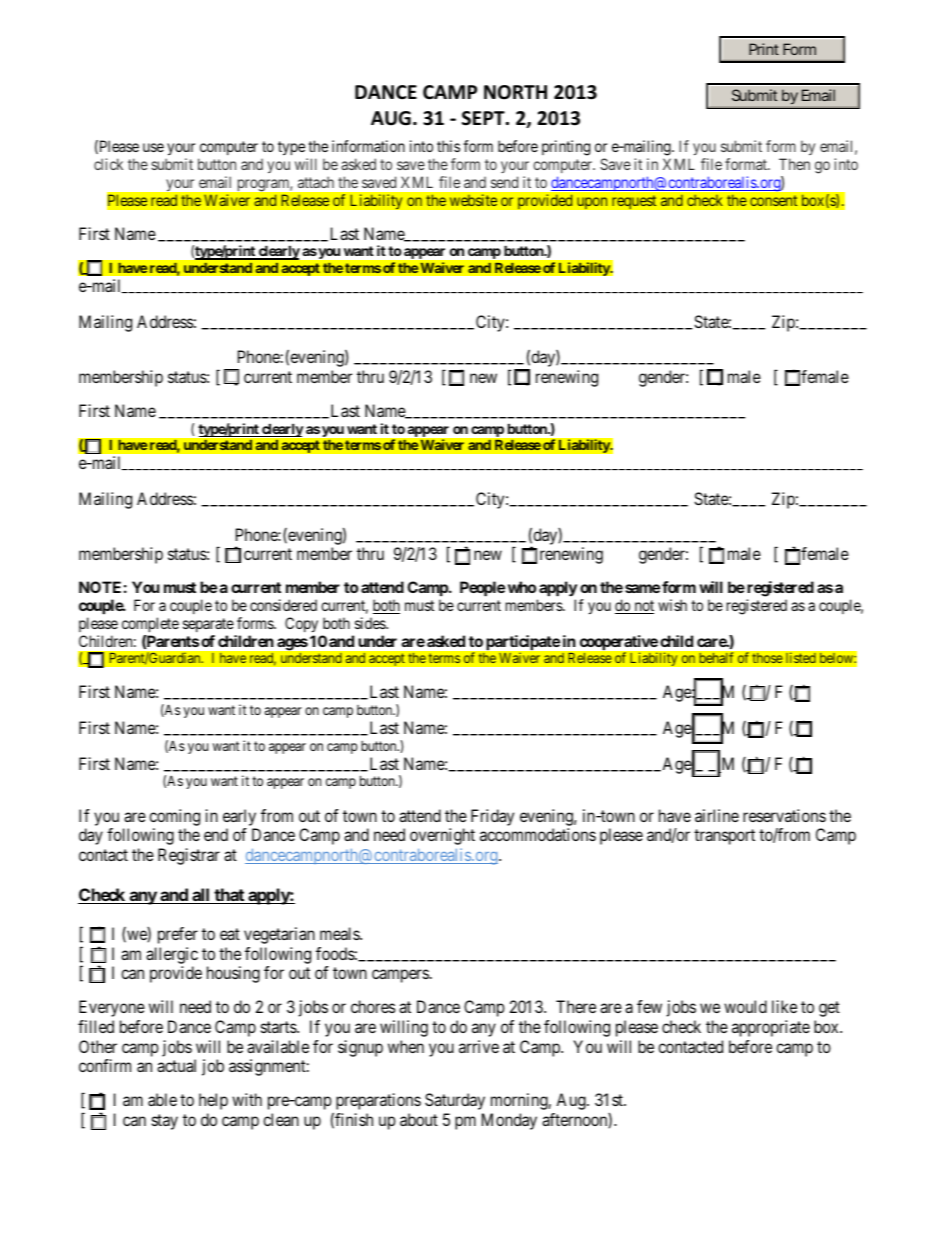 Image resolution: width=952 pixels, height=1233 pixels. What do you see at coordinates (672, 605) in the screenshot?
I see `wish` at bounding box center [672, 605].
